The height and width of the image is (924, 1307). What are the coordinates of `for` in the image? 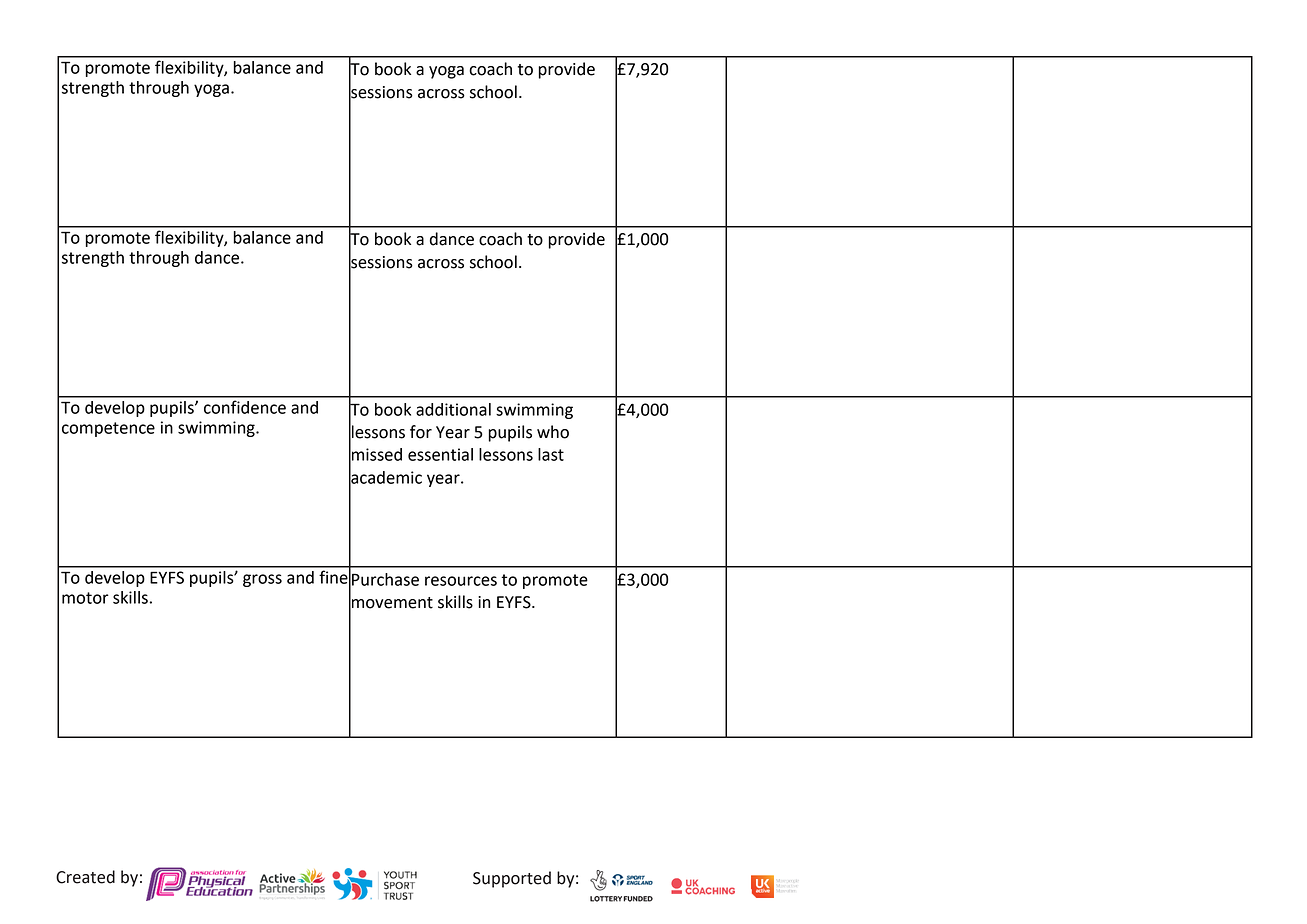 It's located at (421, 432).
